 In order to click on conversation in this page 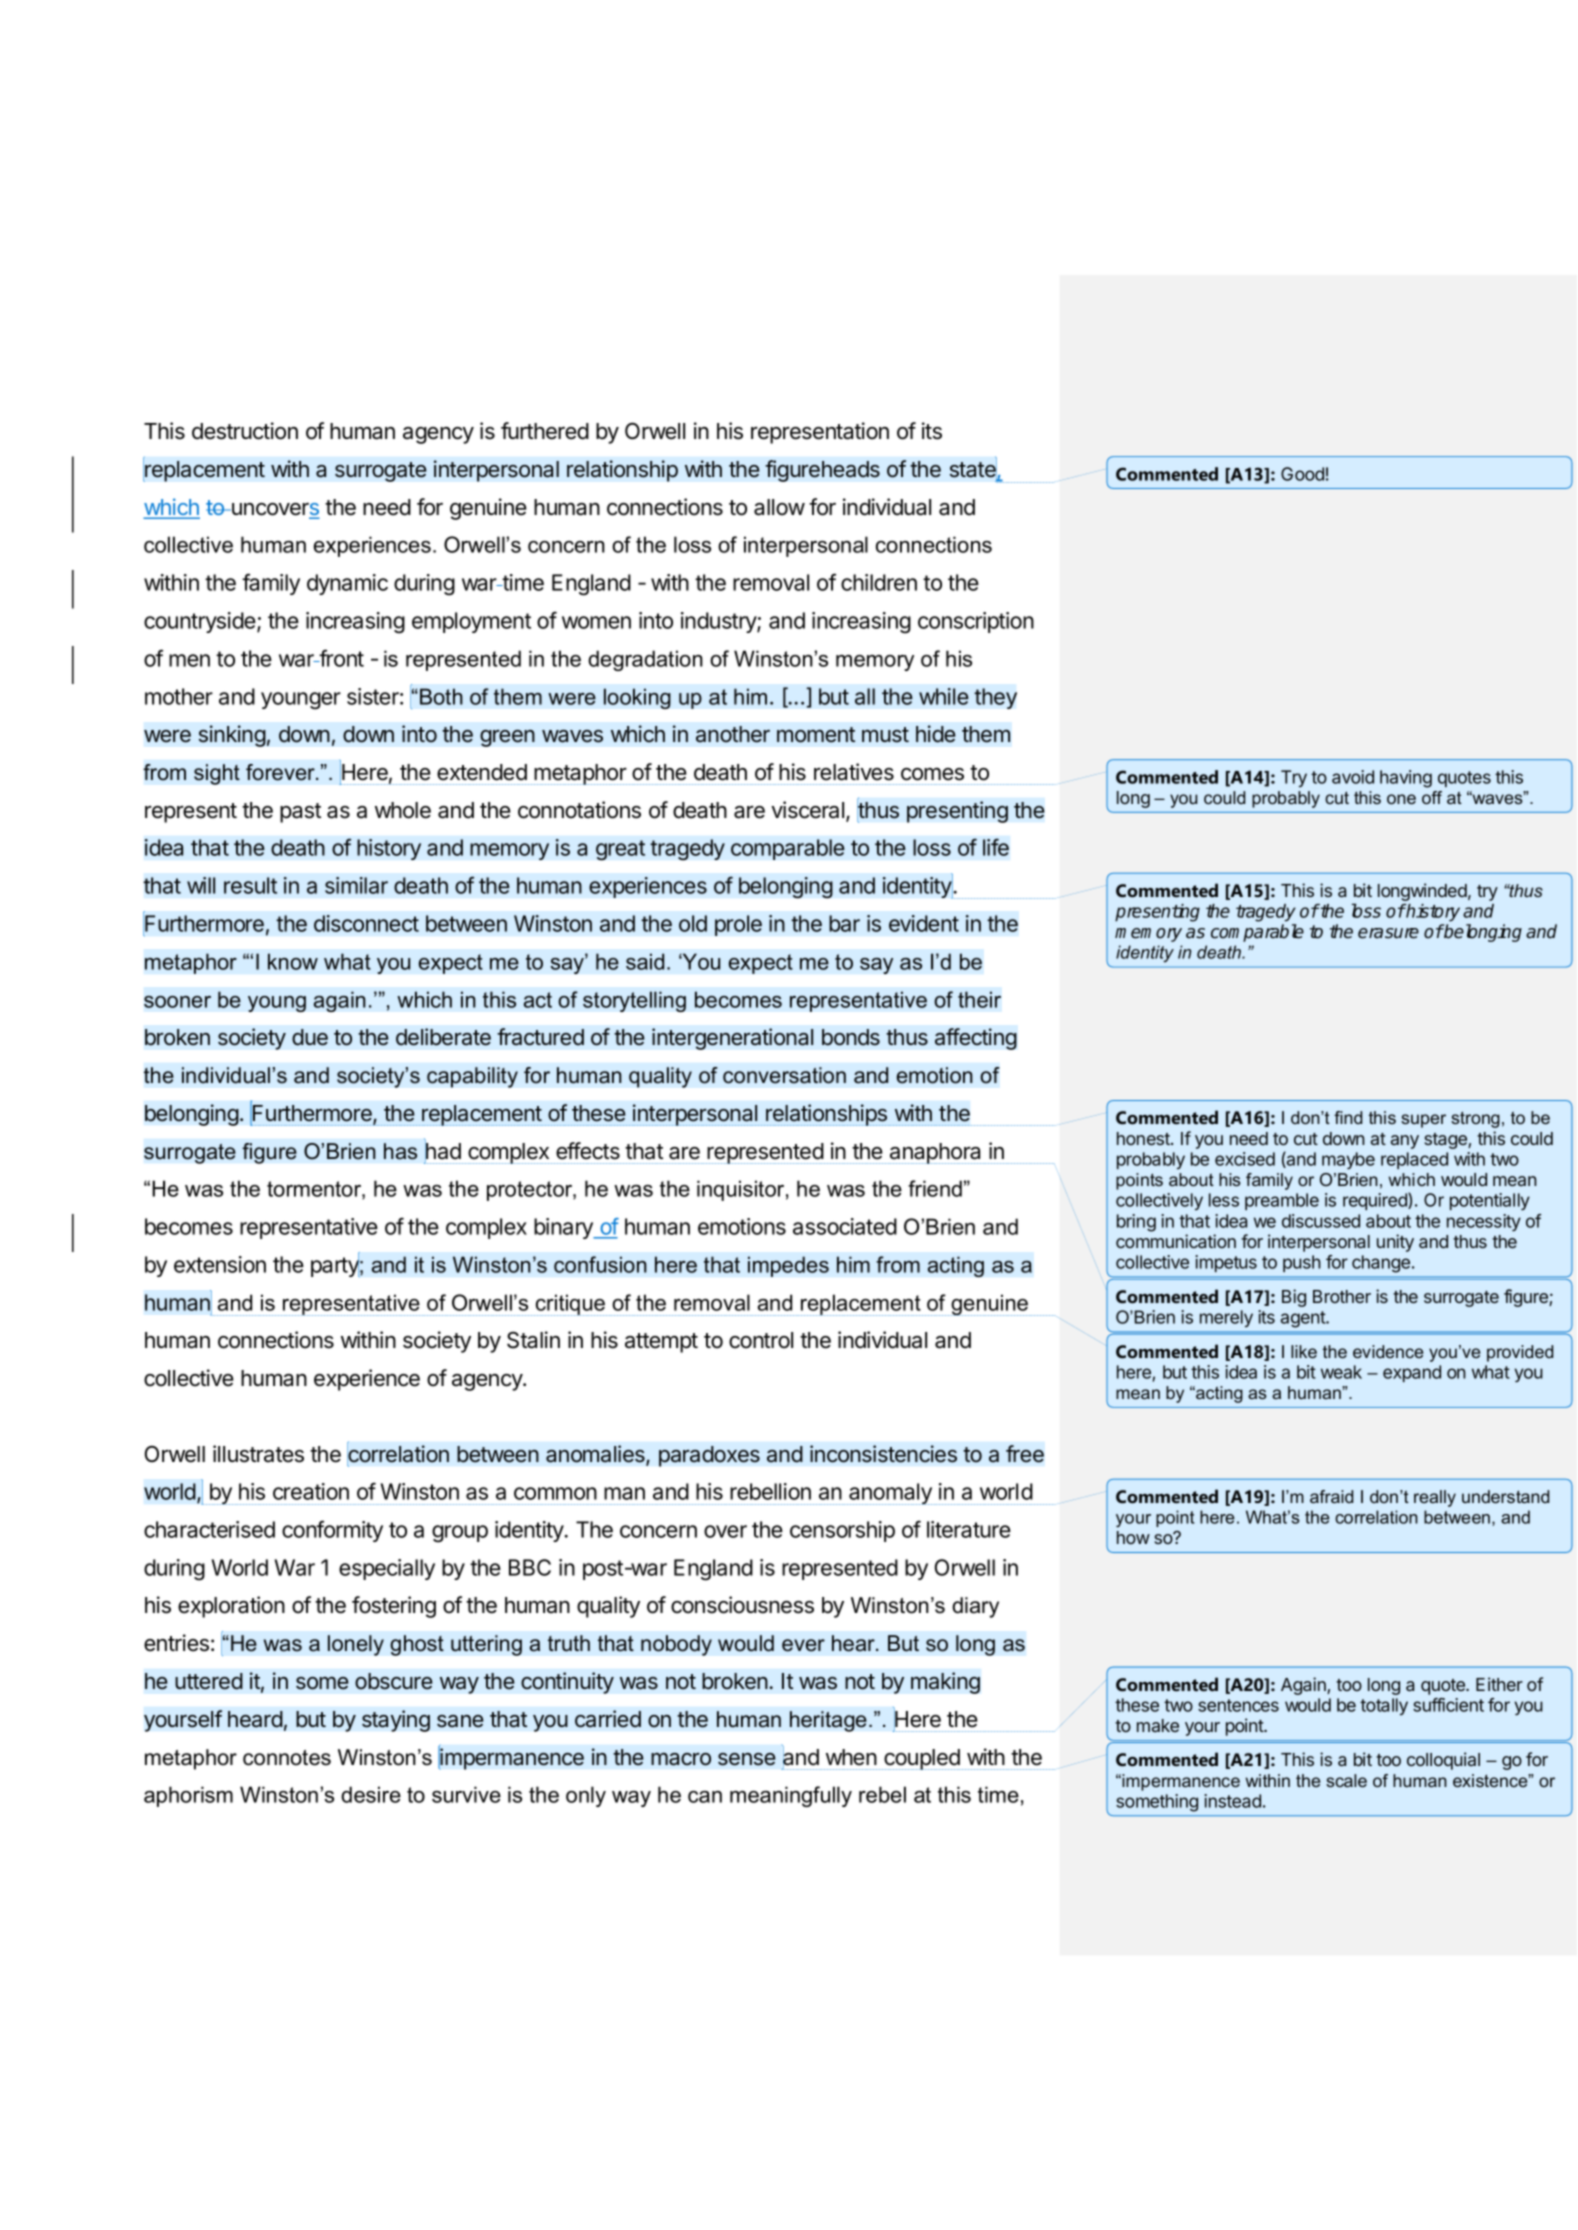, I will do `click(784, 1075)`.
